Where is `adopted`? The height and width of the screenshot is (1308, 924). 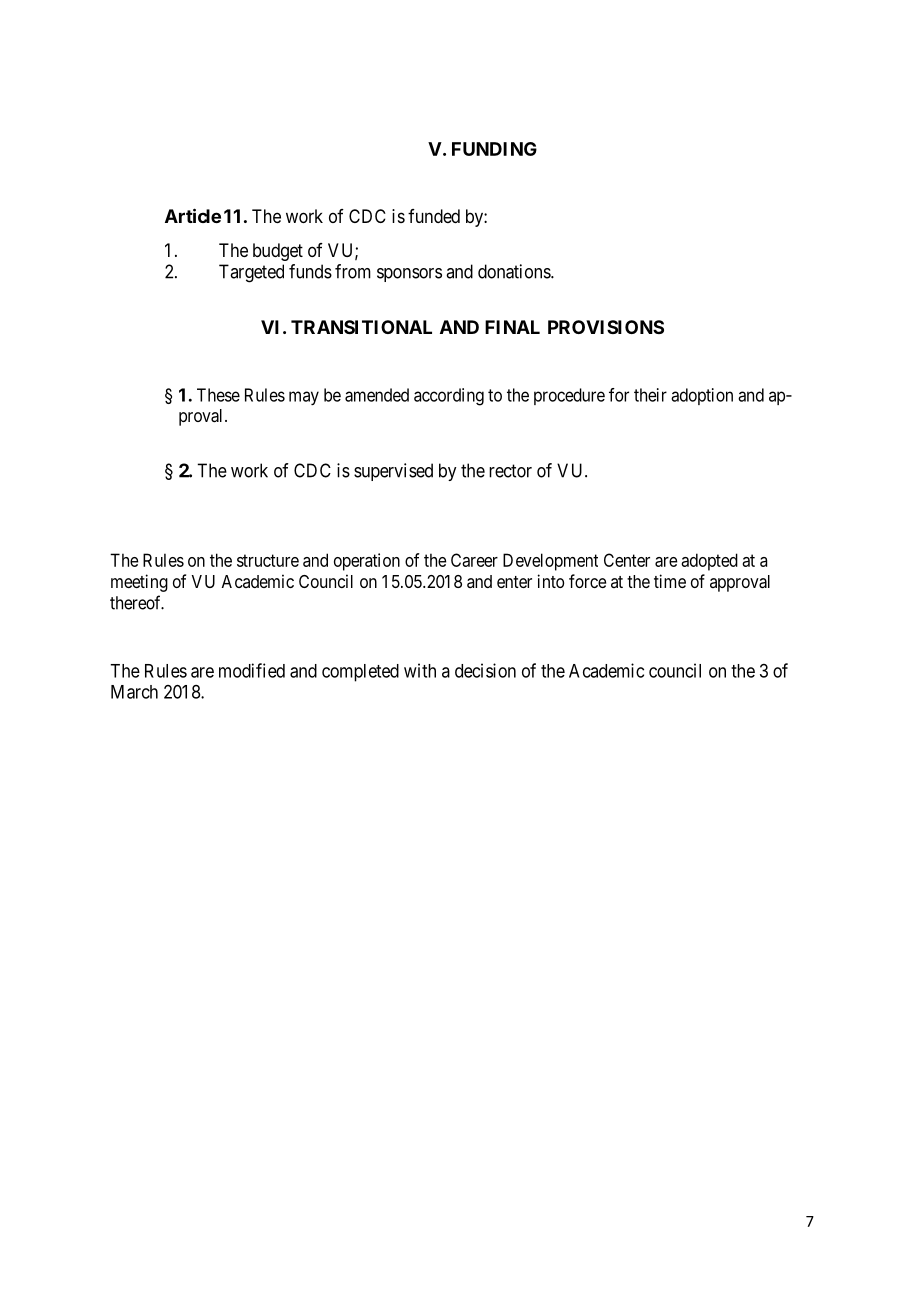
adopted is located at coordinates (709, 562).
